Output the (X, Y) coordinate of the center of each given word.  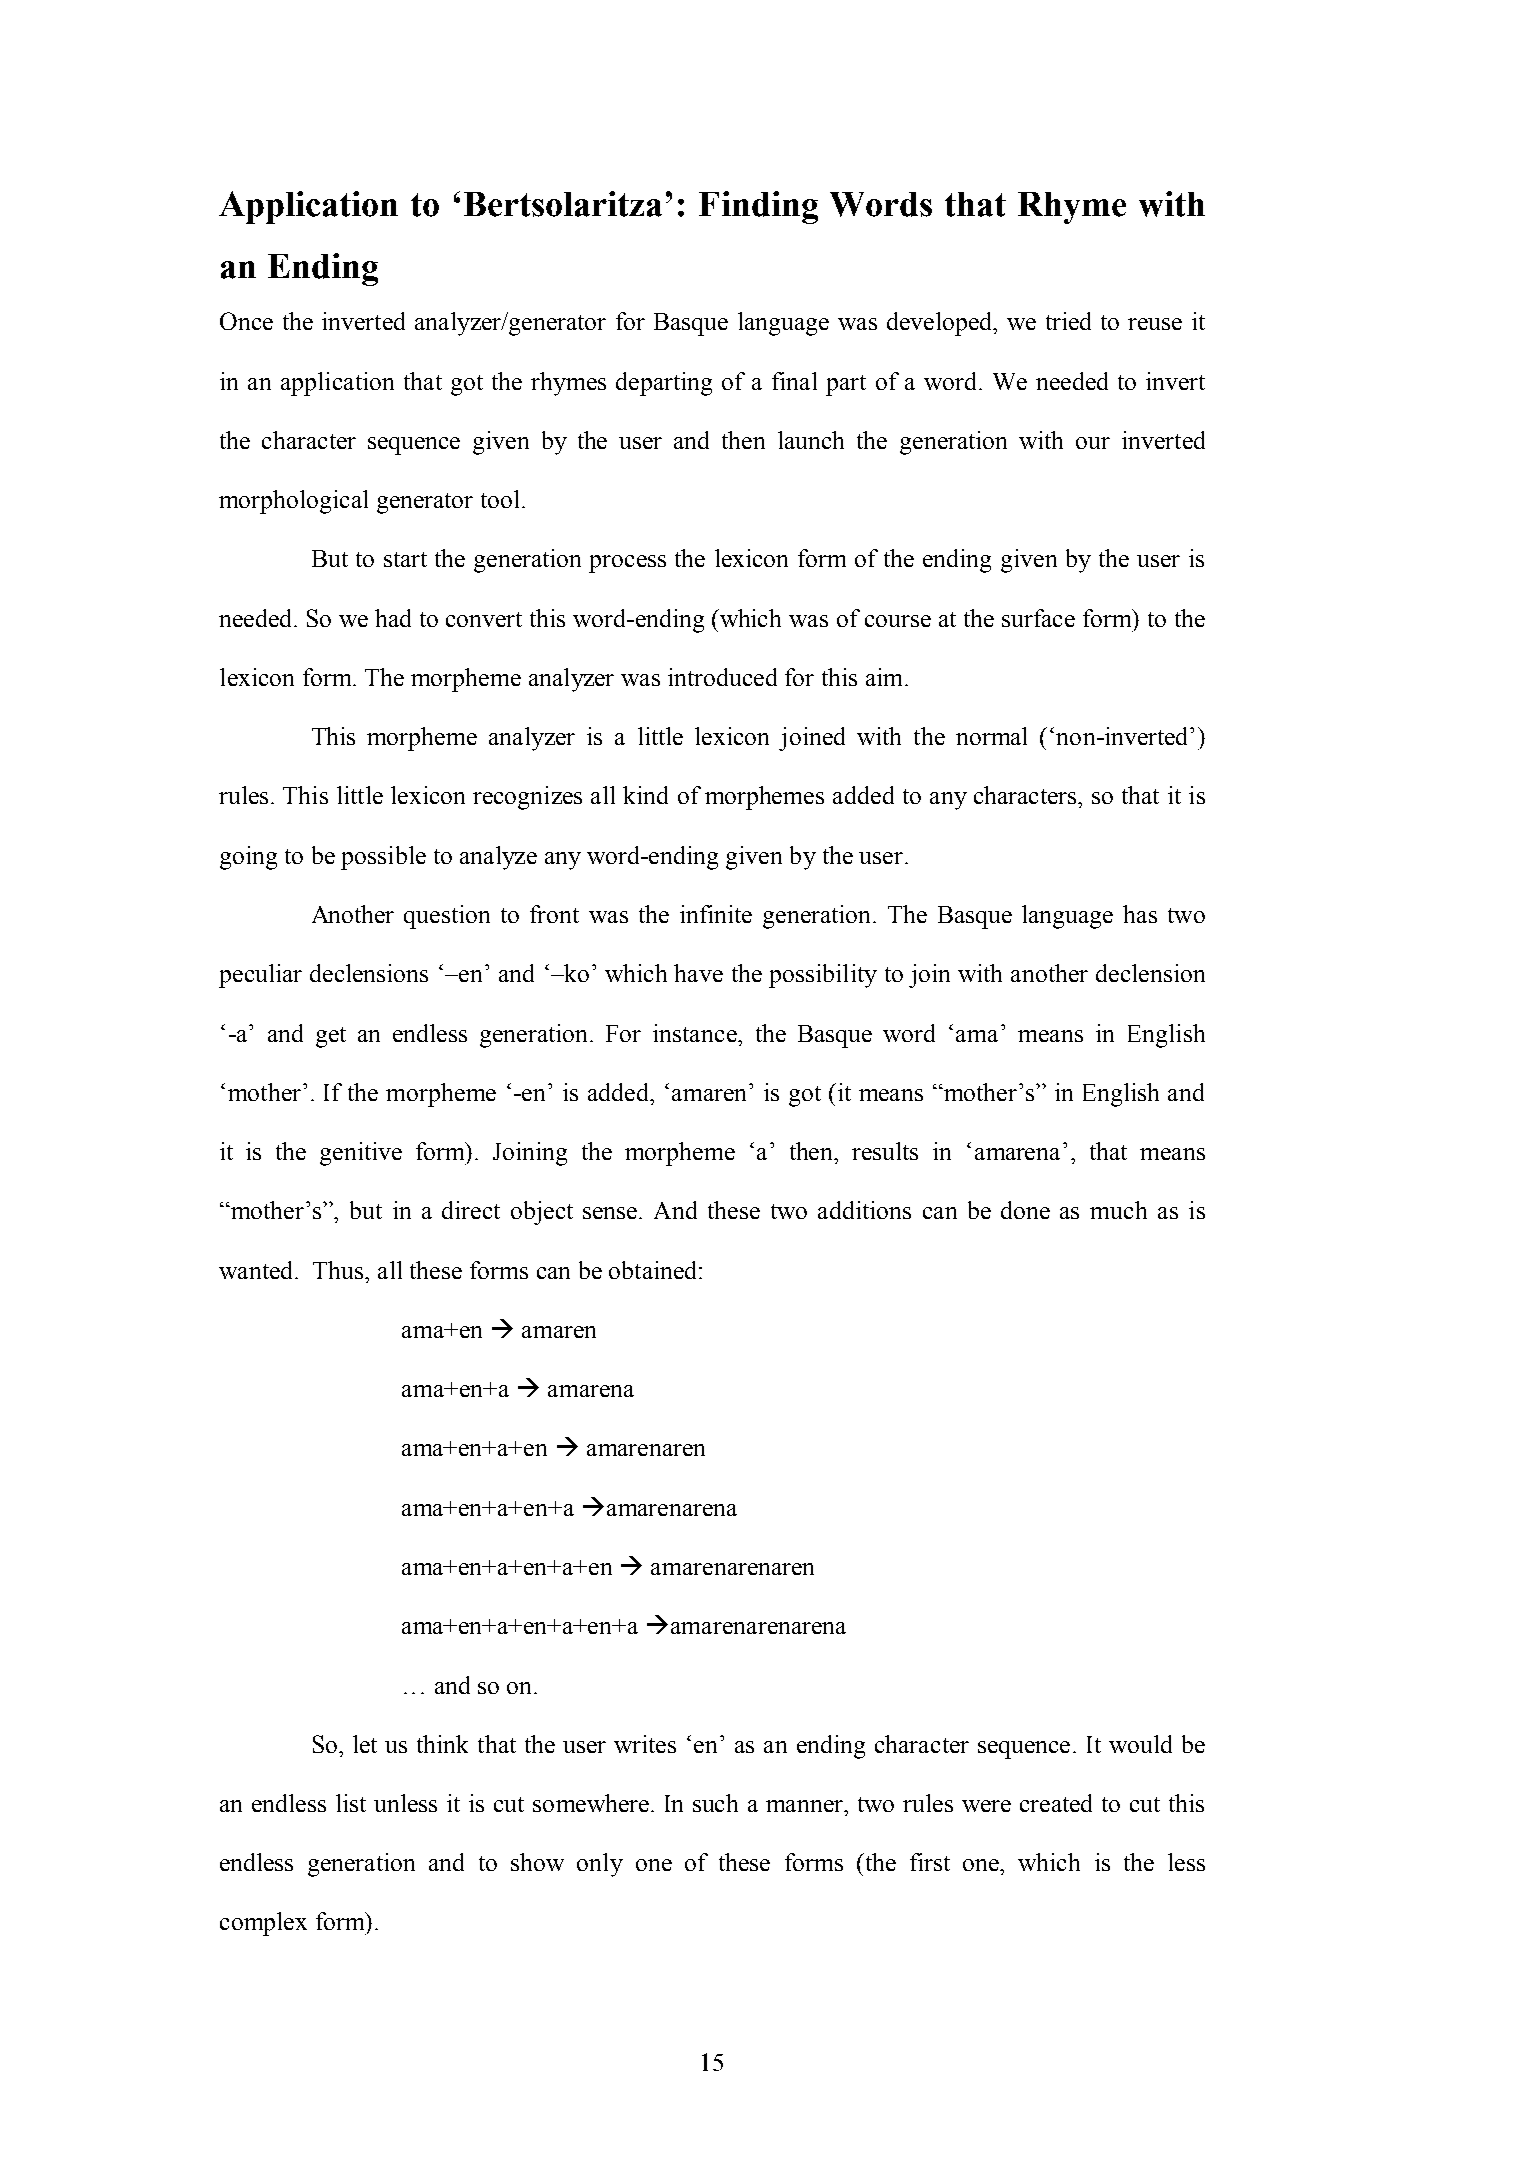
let (365, 1744)
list (351, 1803)
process (627, 564)
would (1140, 1744)
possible (383, 858)
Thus (339, 1270)
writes (645, 1744)
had (393, 618)
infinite (716, 914)
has (1140, 914)
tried (1068, 321)
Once (246, 321)
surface (1038, 618)
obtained (654, 1270)
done (1025, 1210)
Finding (758, 207)
